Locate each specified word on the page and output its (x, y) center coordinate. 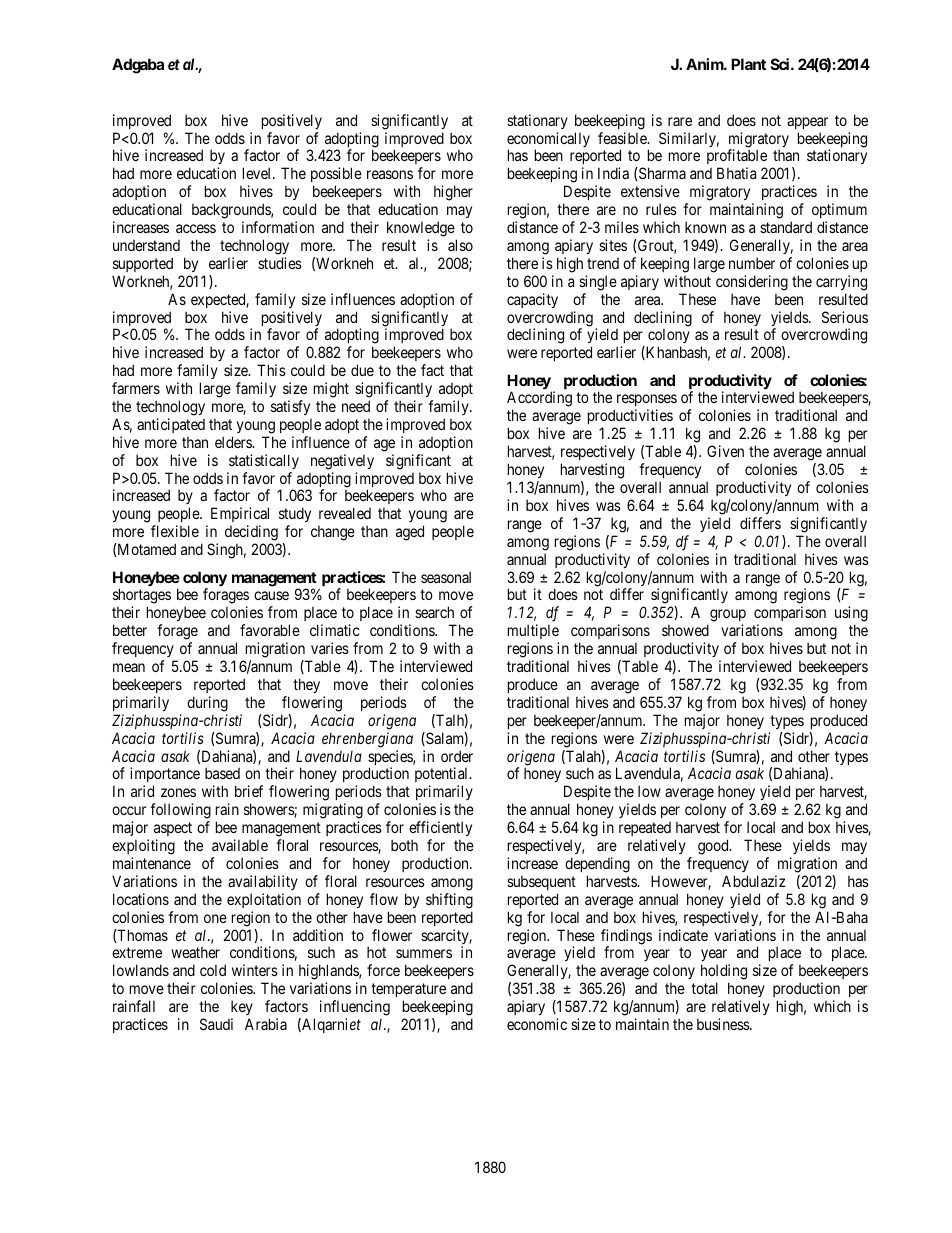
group (728, 617)
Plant (748, 64)
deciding (252, 534)
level (258, 173)
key (242, 1007)
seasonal (446, 577)
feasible (623, 138)
